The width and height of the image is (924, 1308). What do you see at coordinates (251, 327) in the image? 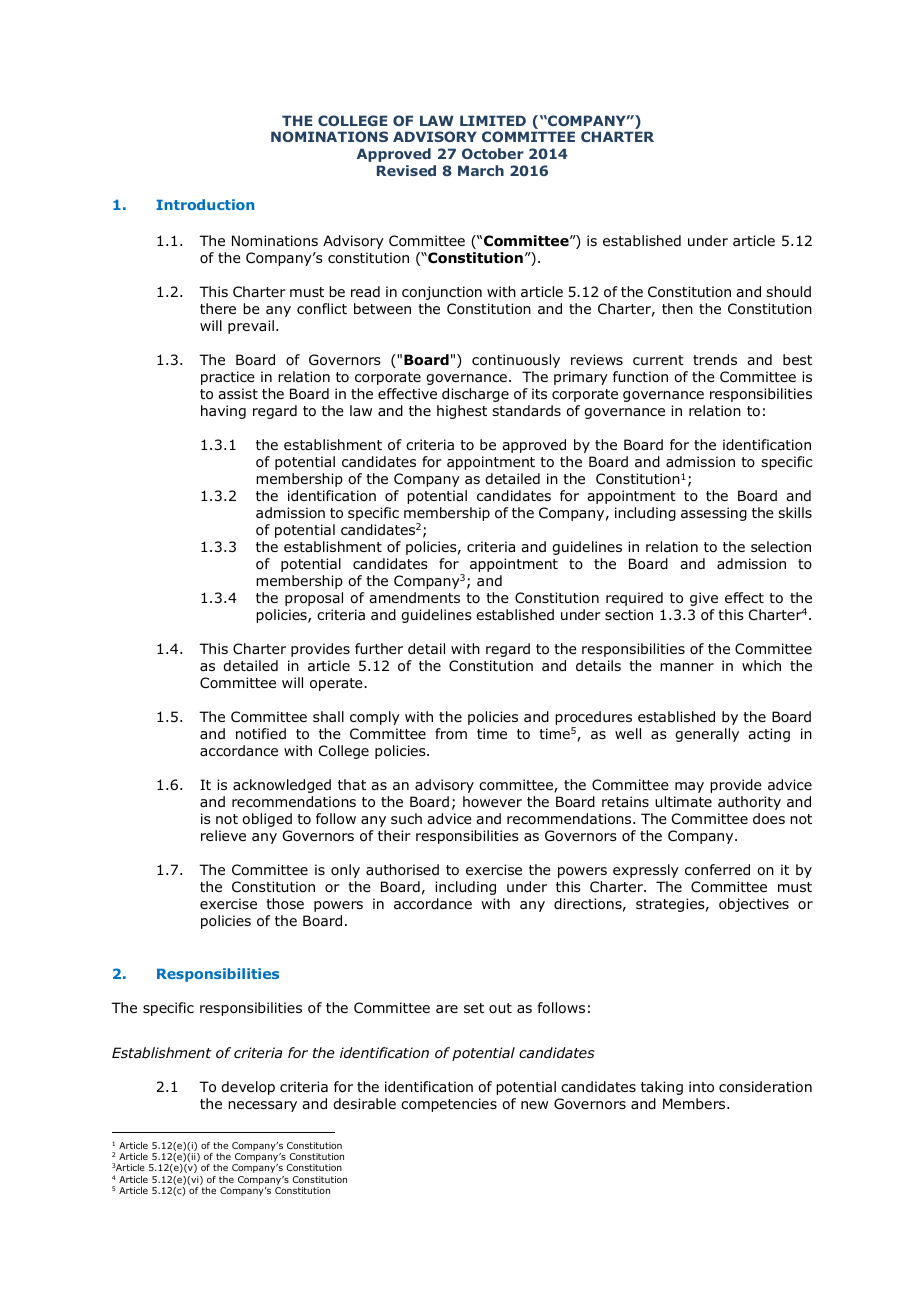
I see `prevail` at bounding box center [251, 327].
